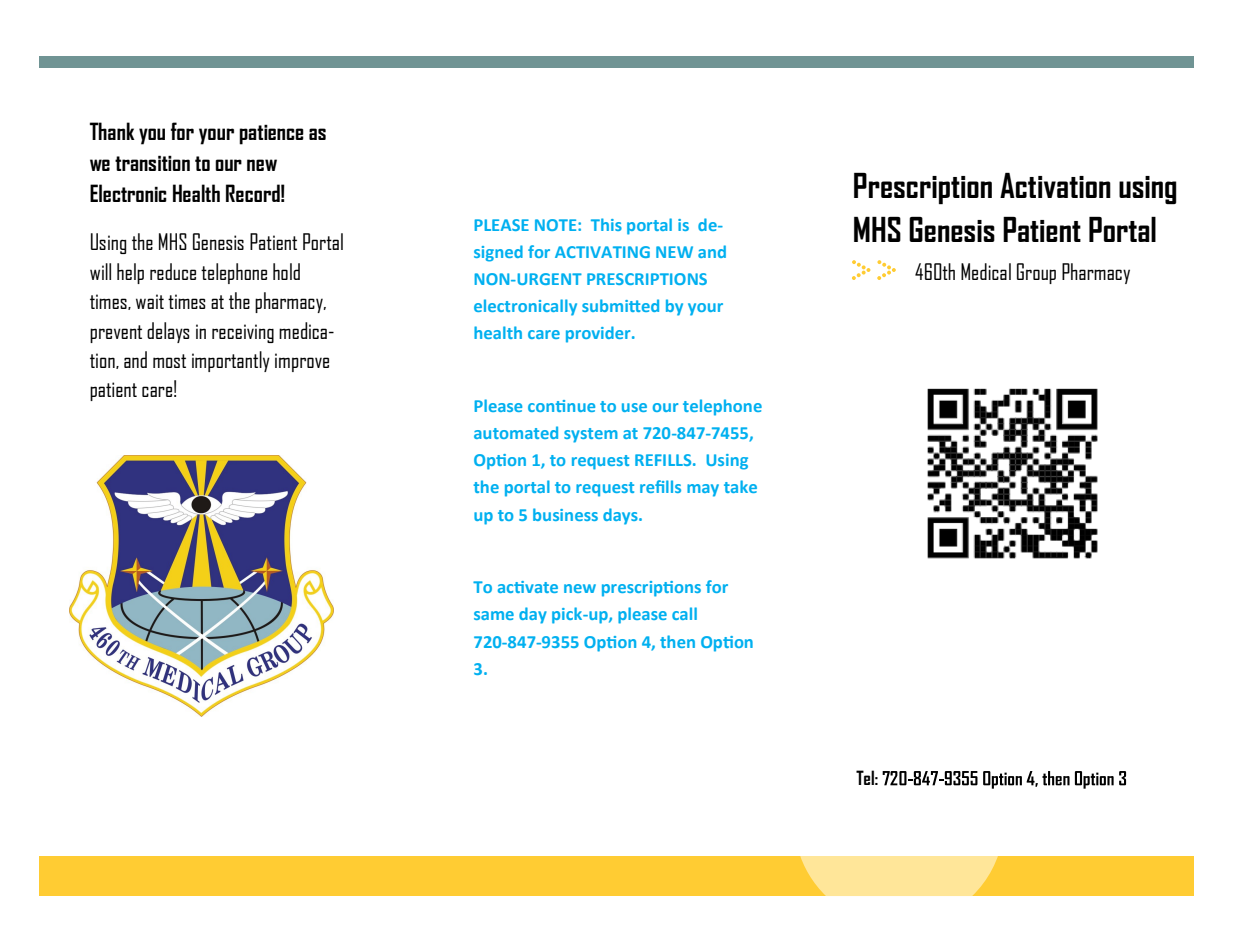  Describe the element at coordinates (677, 641) in the page. I see `then` at that location.
